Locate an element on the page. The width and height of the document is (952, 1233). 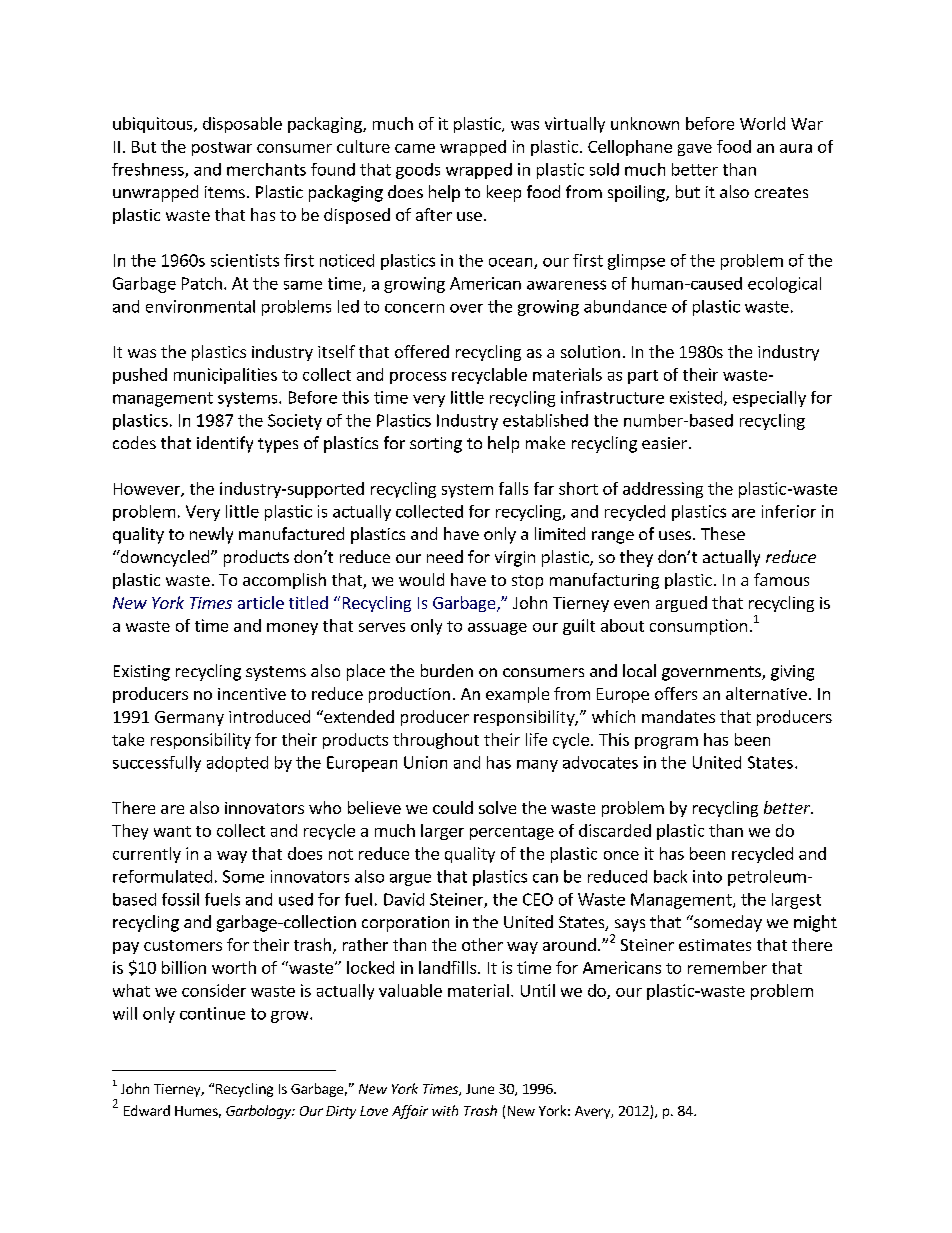
Edward is located at coordinates (147, 1110).
